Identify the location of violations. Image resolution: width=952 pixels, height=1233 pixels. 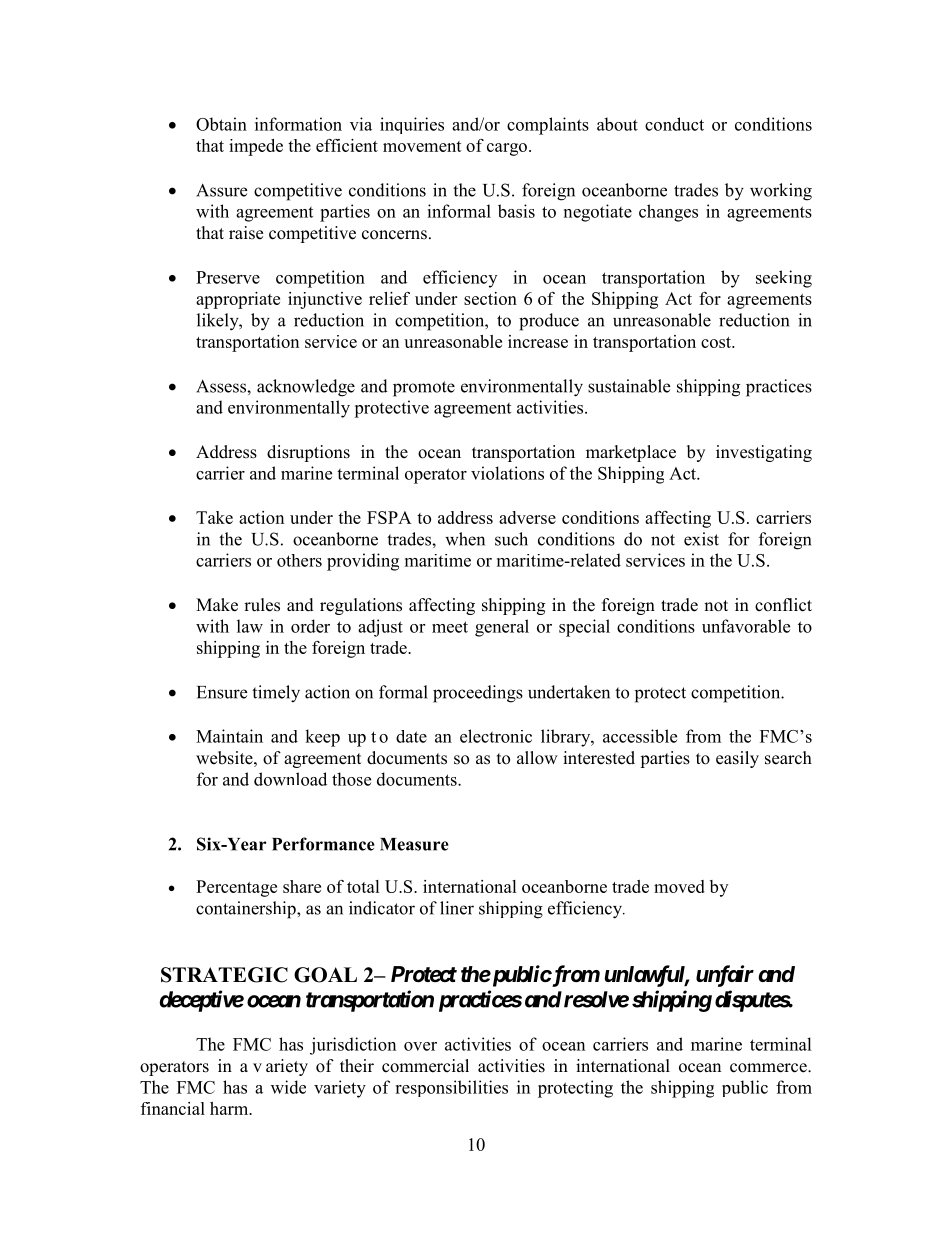
(507, 473).
